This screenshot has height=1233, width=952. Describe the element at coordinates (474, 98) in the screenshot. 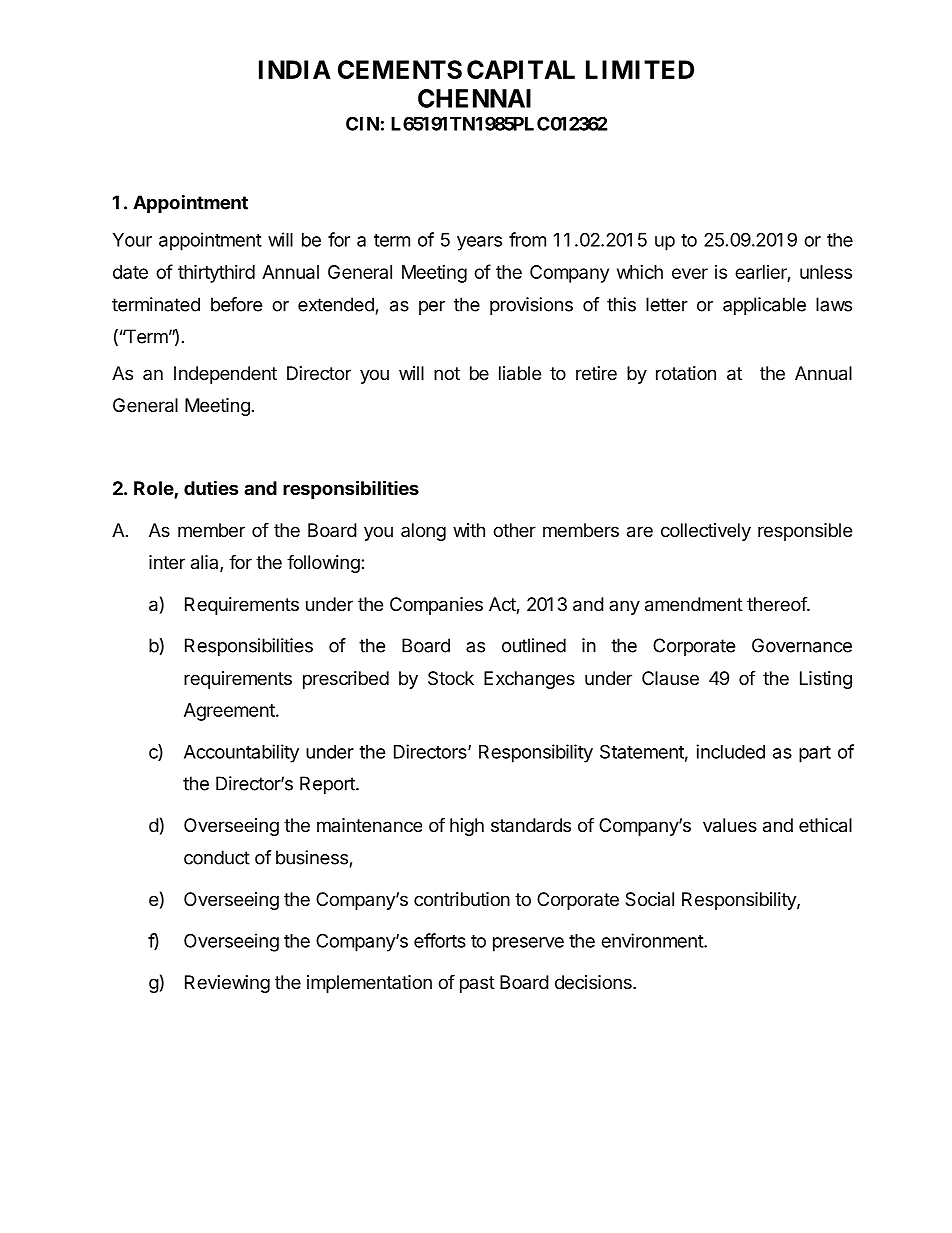

I see `CHENNAI` at that location.
